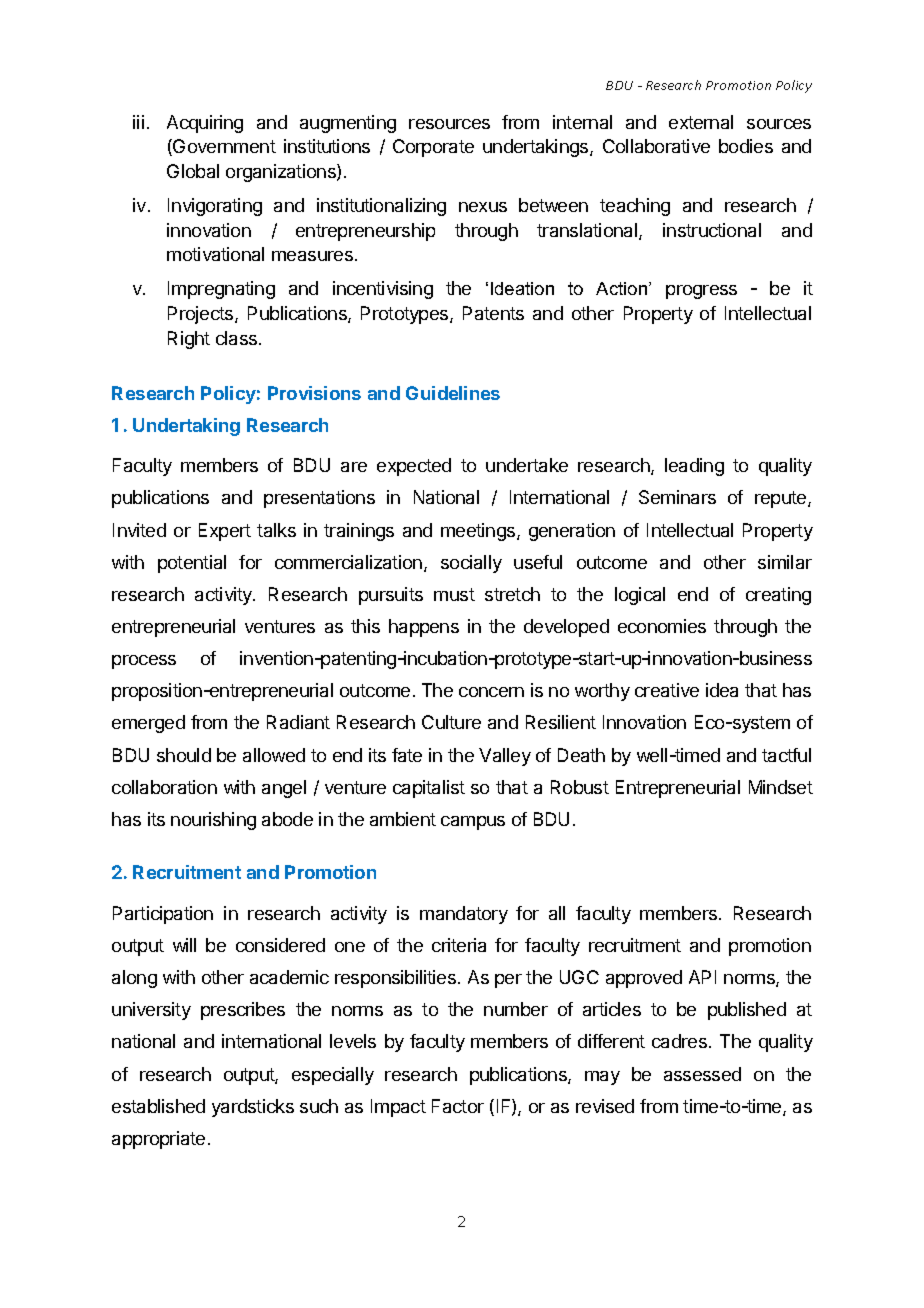  I want to click on Factor, so click(458, 1106).
